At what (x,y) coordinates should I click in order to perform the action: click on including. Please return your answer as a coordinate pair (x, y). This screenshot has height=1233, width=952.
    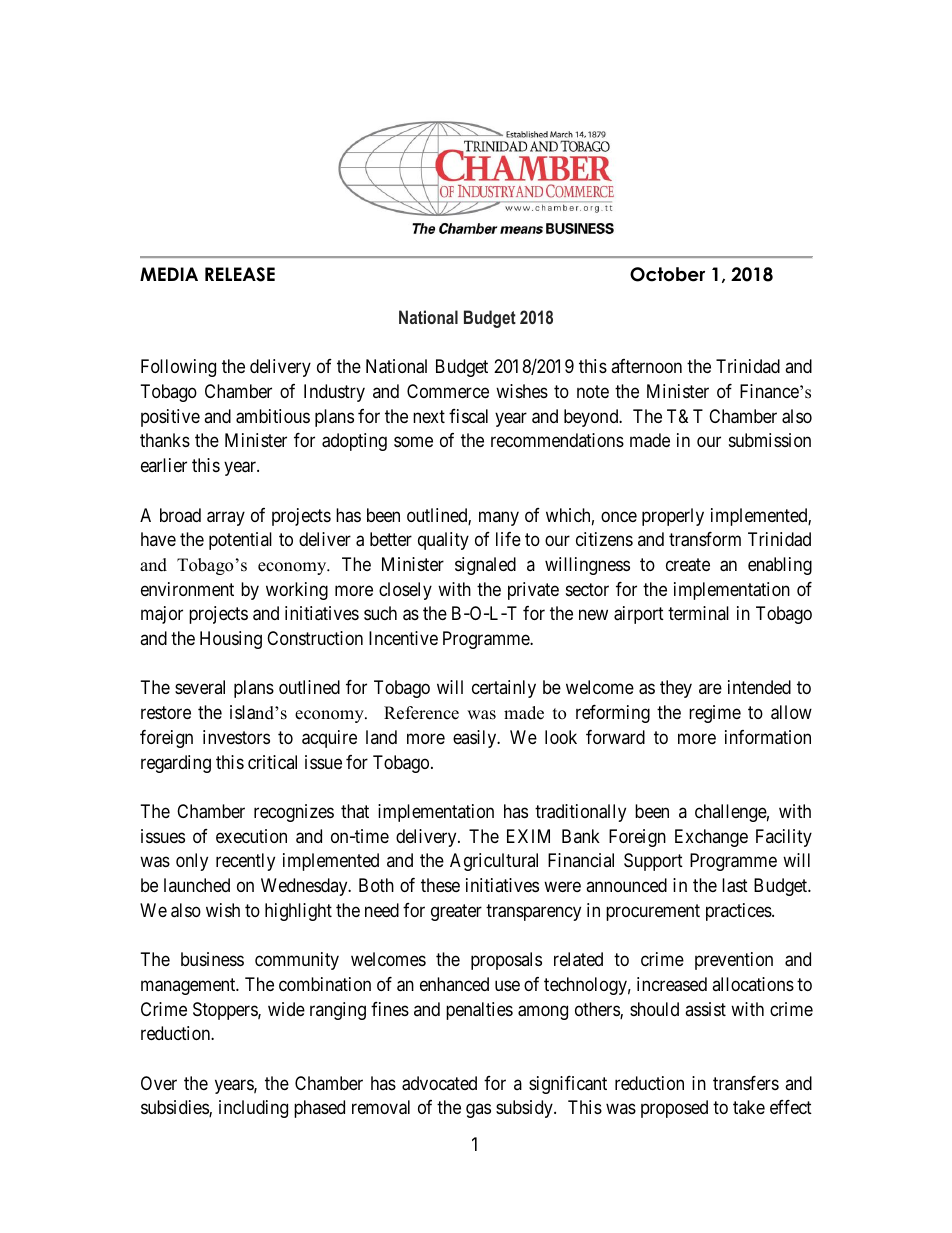
    Looking at the image, I should click on (253, 1109).
